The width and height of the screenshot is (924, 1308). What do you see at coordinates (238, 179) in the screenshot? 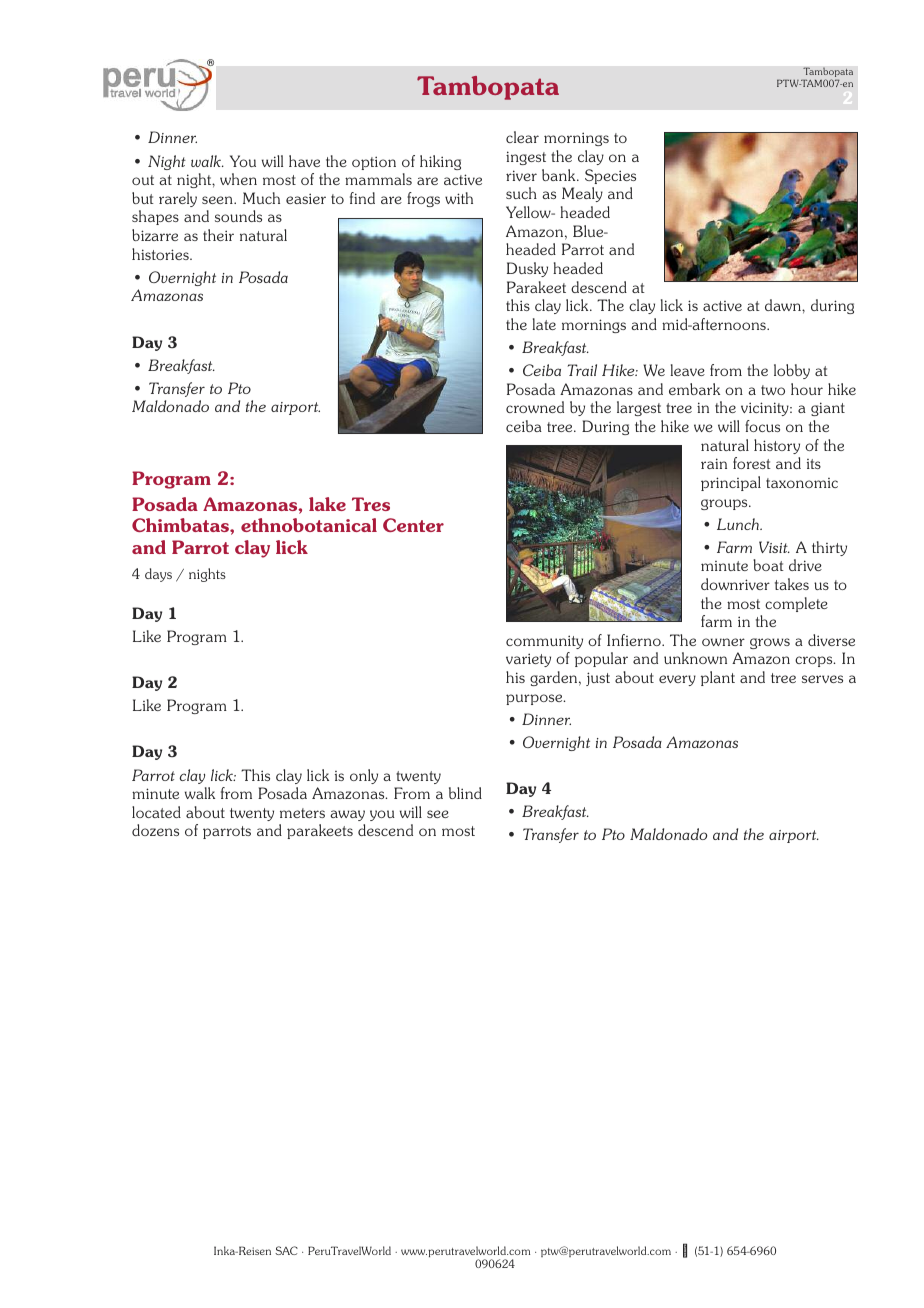
I see `when` at bounding box center [238, 179].
